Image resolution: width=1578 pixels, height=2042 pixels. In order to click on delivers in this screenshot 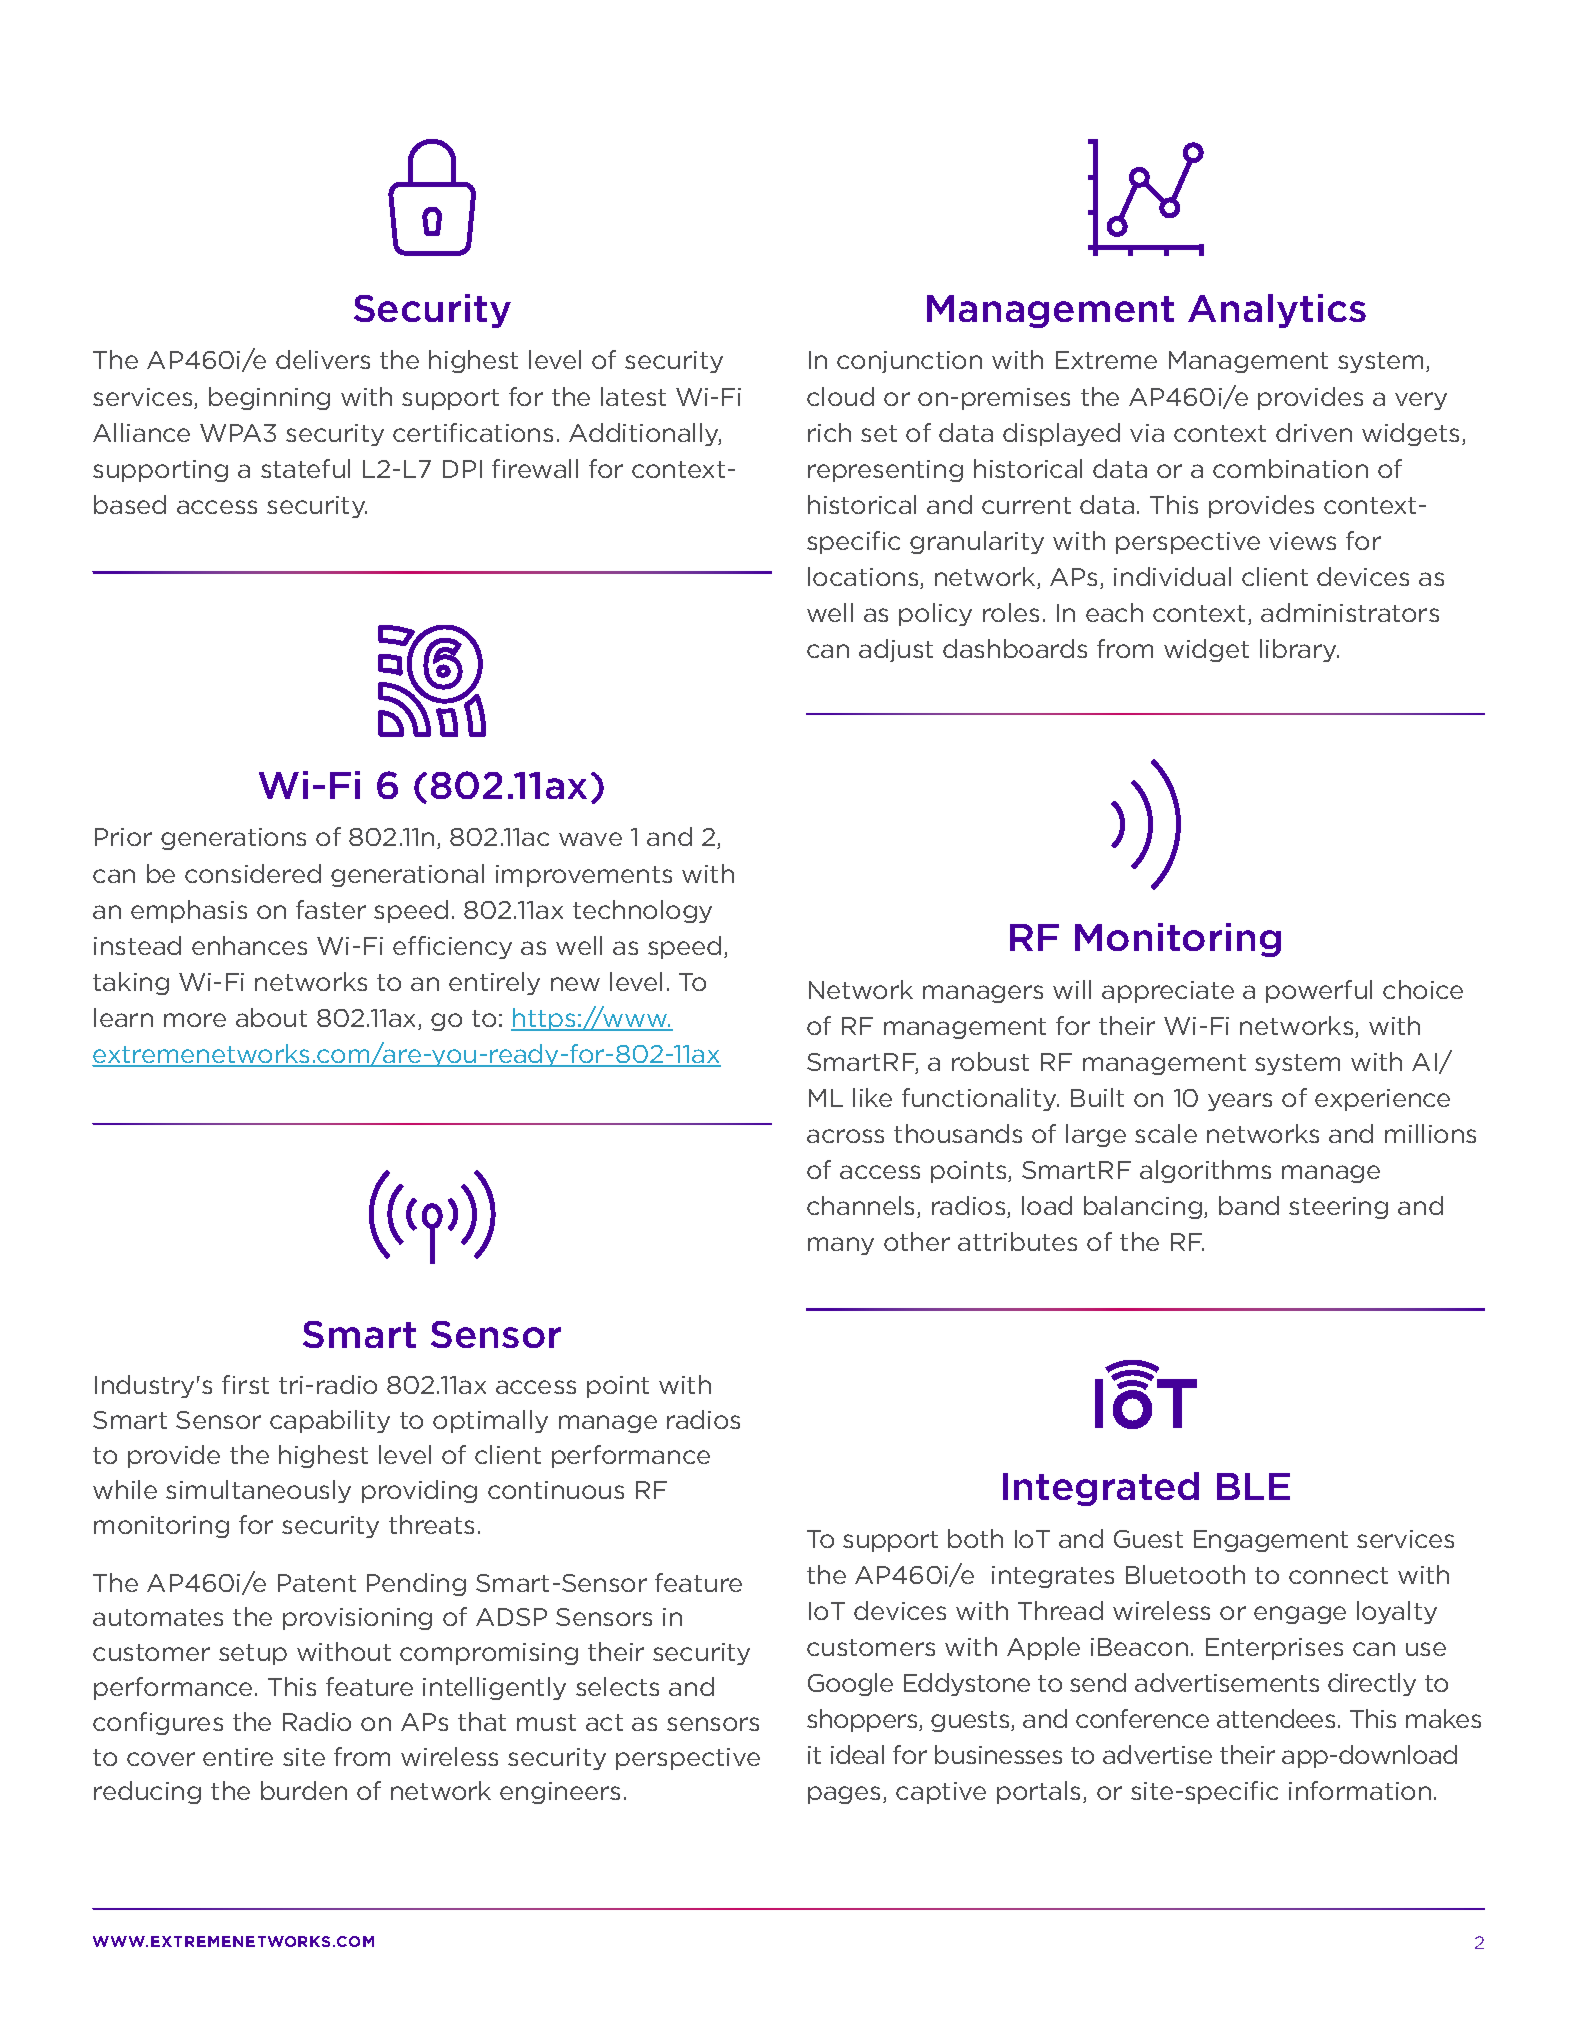, I will do `click(323, 359)`.
